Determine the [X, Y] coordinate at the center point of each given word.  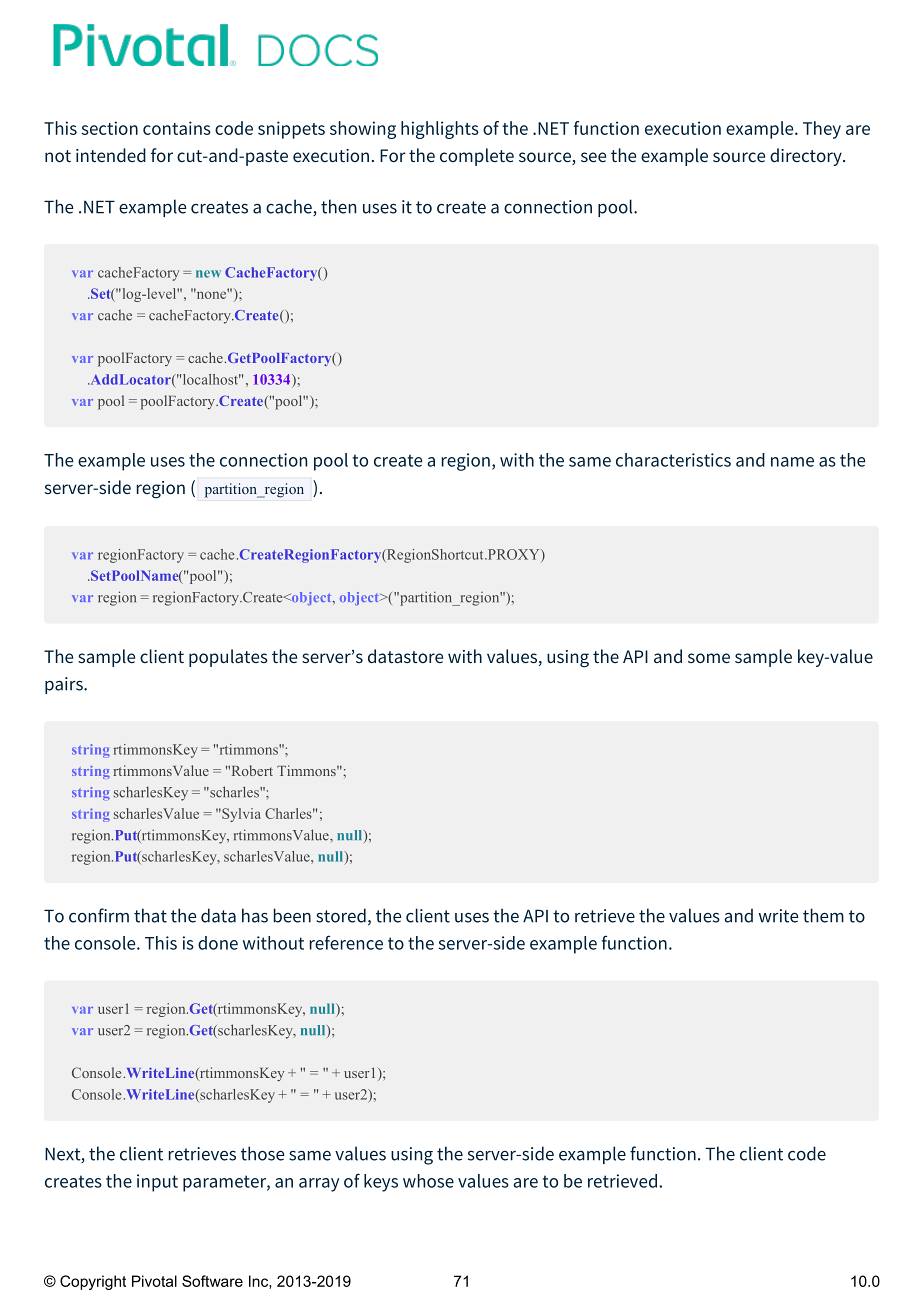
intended [111, 155]
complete [477, 157]
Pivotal [154, 1281]
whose [428, 1181]
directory [807, 157]
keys [381, 1183]
